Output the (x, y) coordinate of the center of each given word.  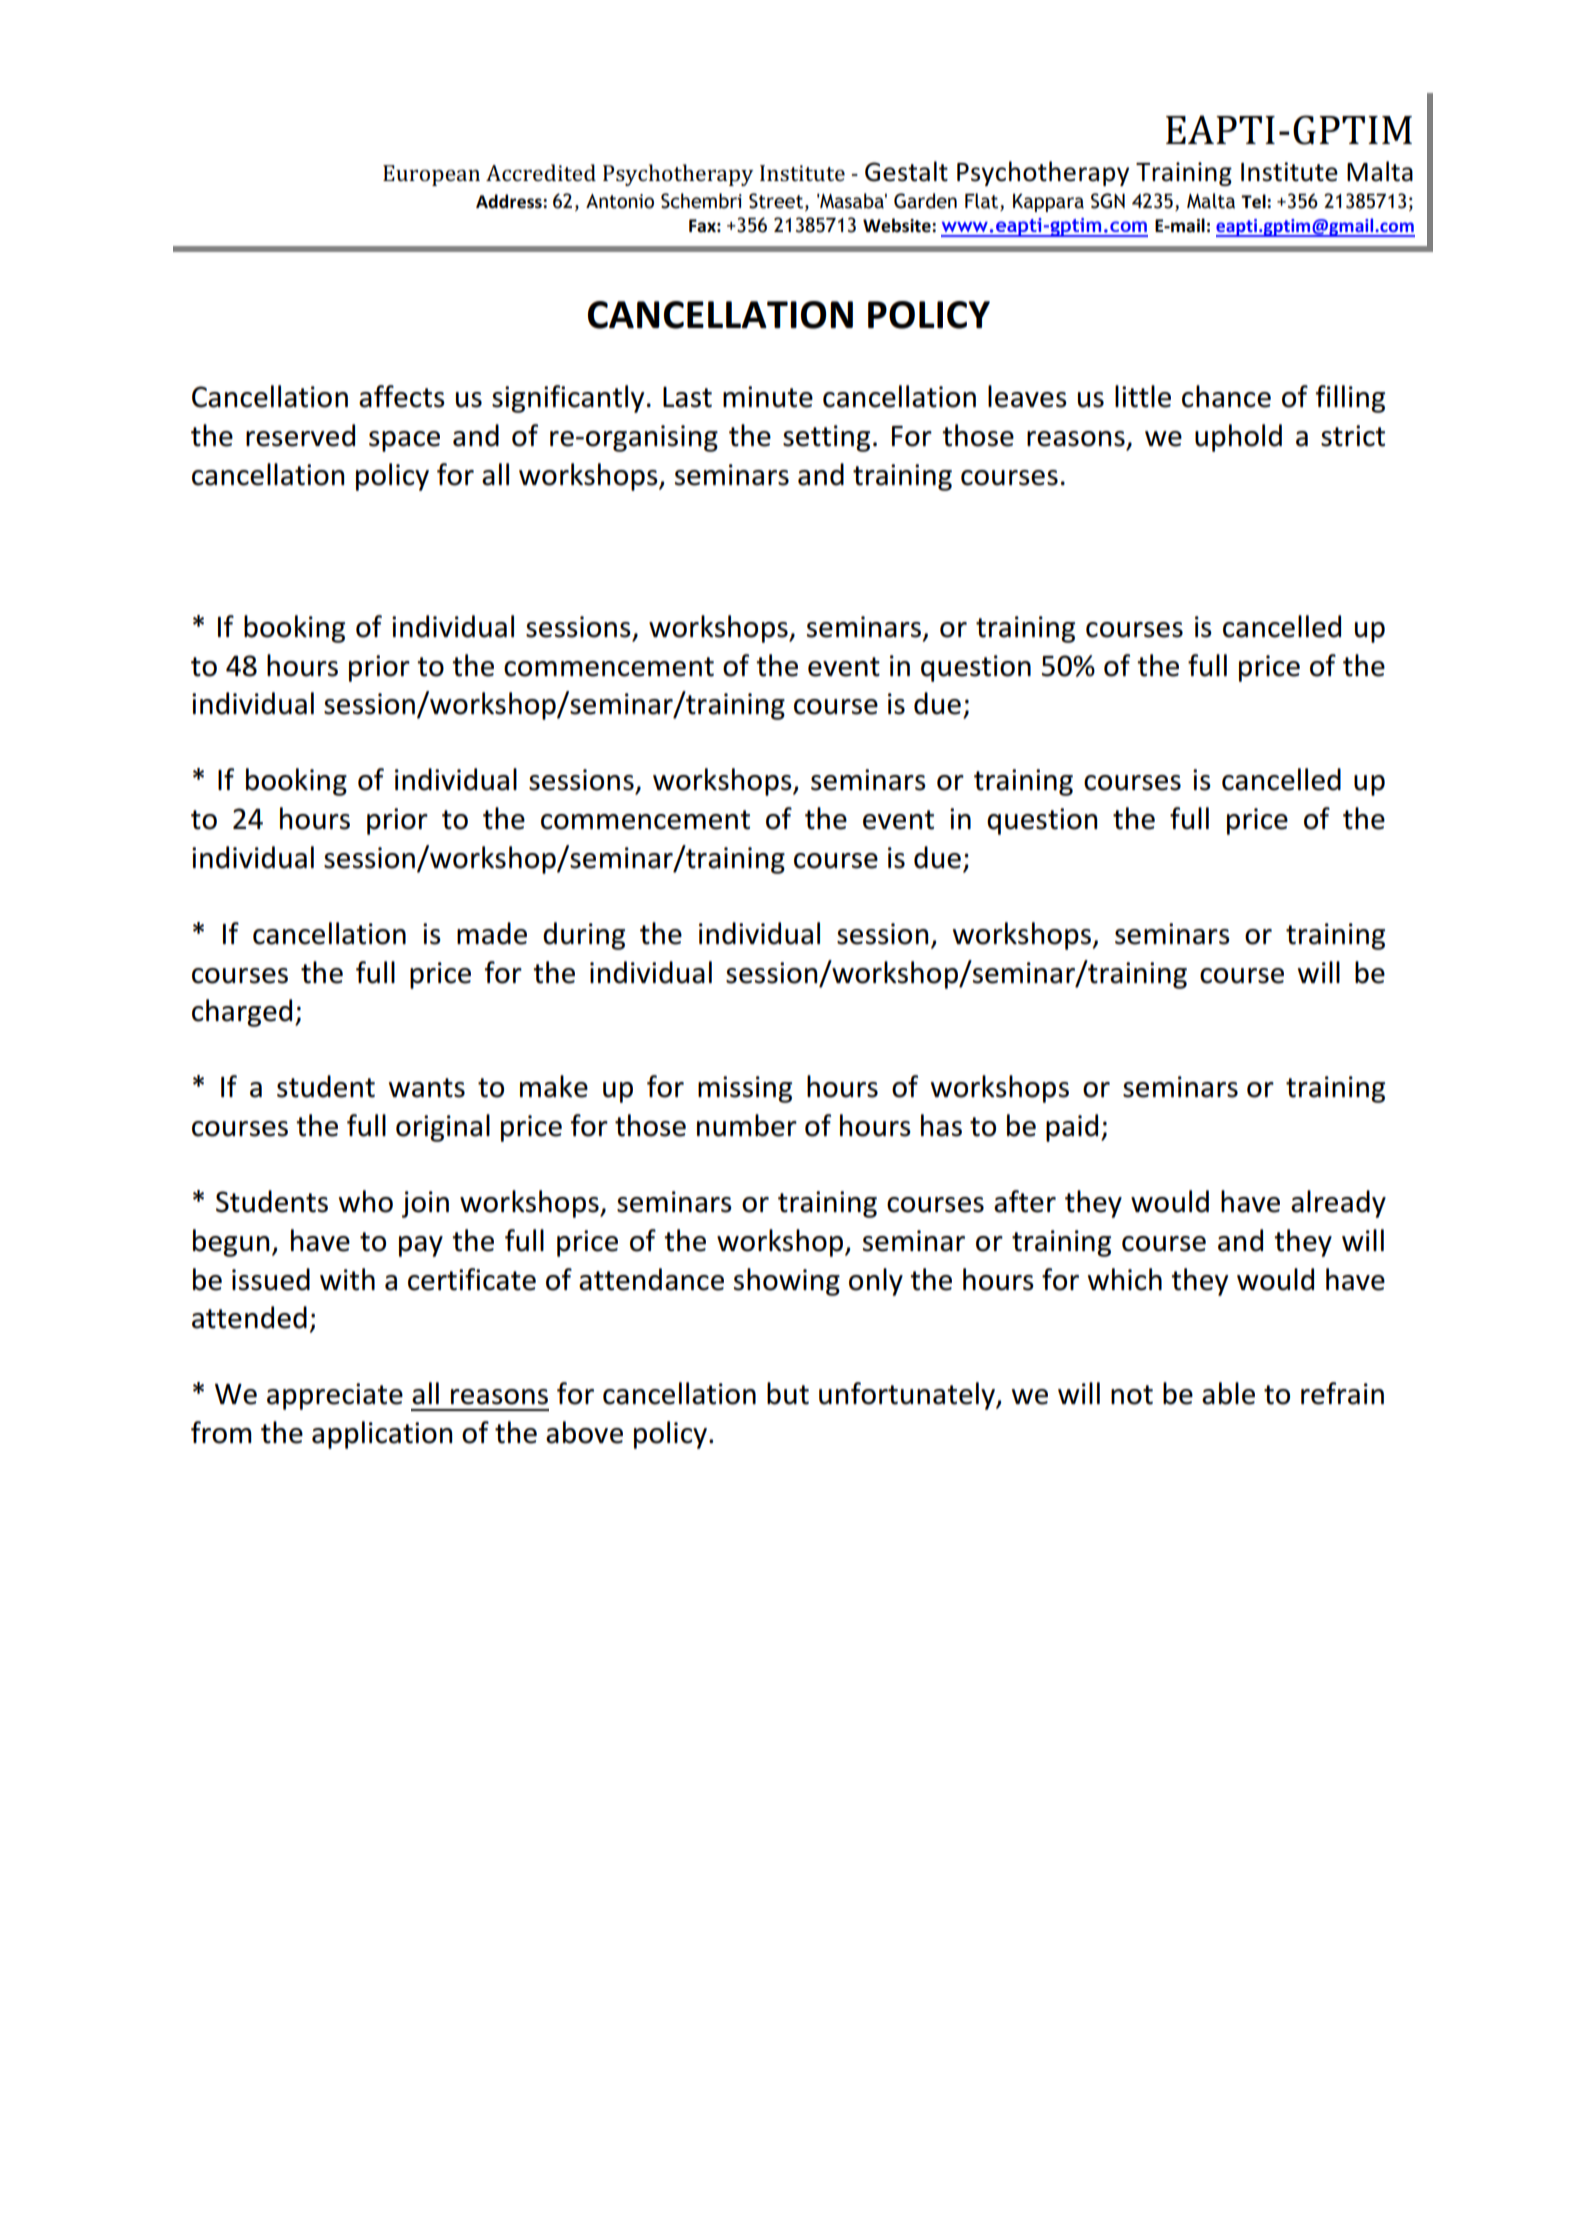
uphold (1238, 438)
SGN (1108, 201)
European (431, 175)
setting (826, 438)
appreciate (335, 1396)
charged (242, 1013)
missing (745, 1089)
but (788, 1393)
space (404, 441)
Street (777, 202)
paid (1072, 1128)
